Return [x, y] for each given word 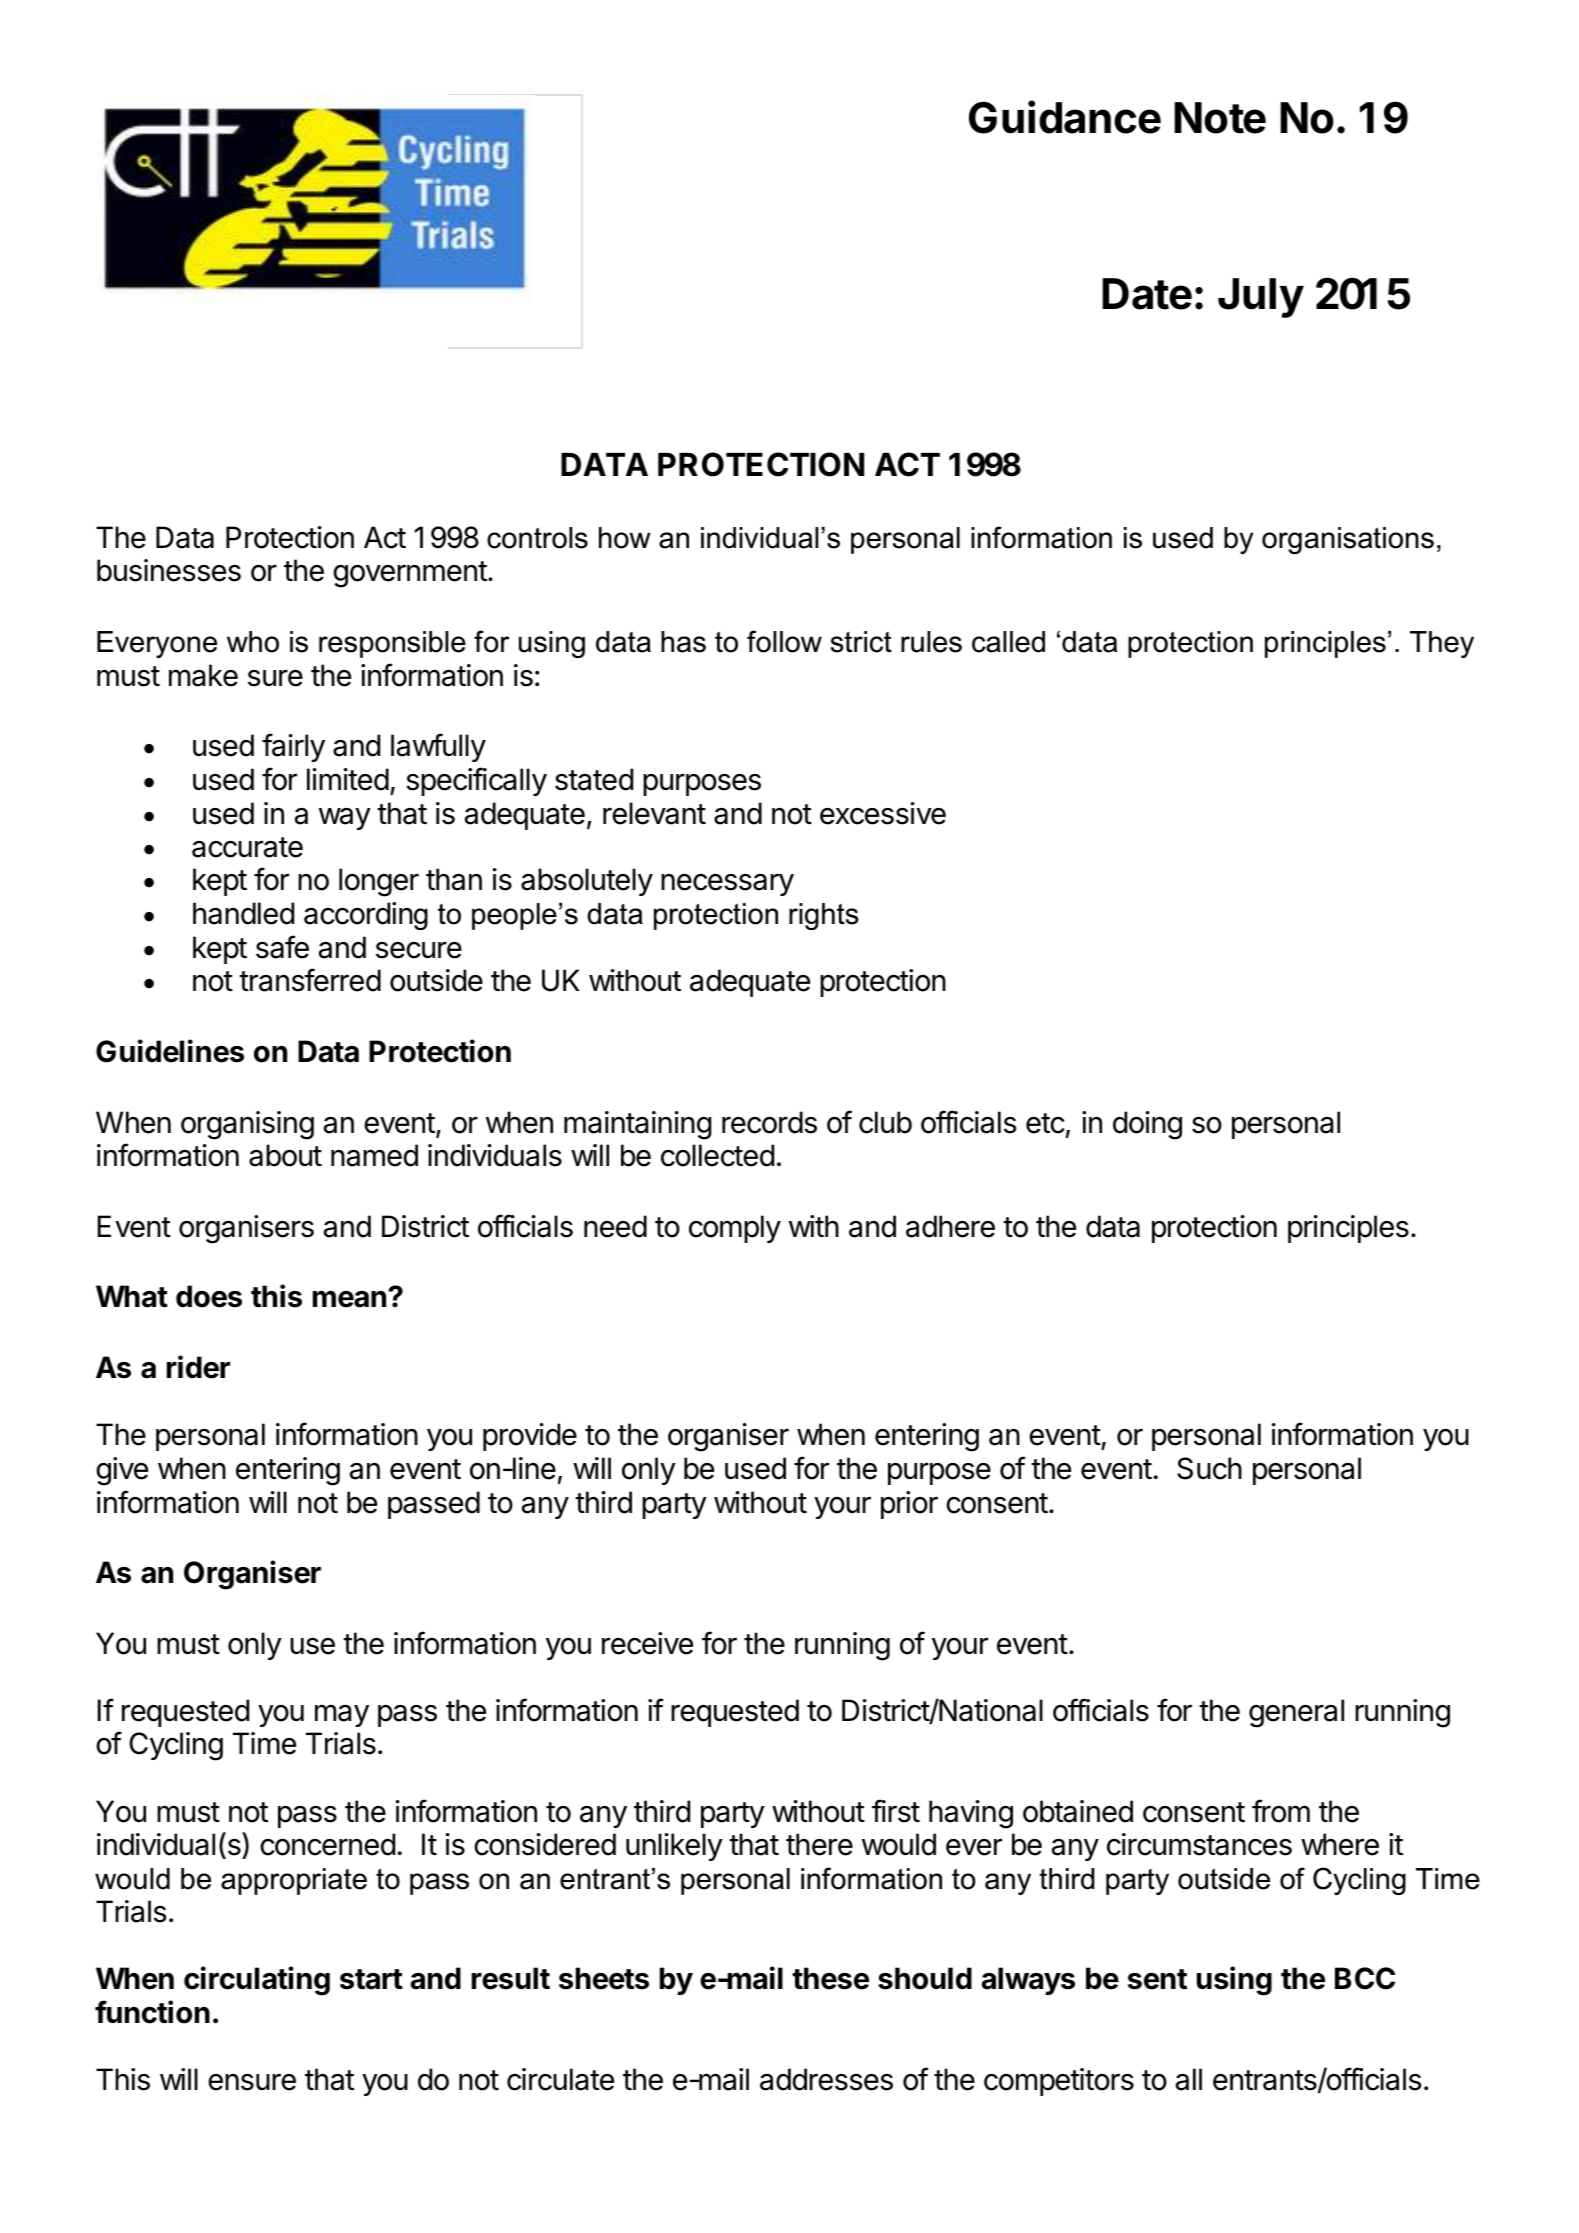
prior [909, 1505]
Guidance [1065, 117]
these [830, 1978]
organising [247, 1125]
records [769, 1122]
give [122, 1471]
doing [1147, 1125]
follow [784, 641]
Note [1220, 118]
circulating [257, 1981]
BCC [1365, 1978]
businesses [169, 570]
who [253, 642]
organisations [1348, 540]
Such [1209, 1468]
